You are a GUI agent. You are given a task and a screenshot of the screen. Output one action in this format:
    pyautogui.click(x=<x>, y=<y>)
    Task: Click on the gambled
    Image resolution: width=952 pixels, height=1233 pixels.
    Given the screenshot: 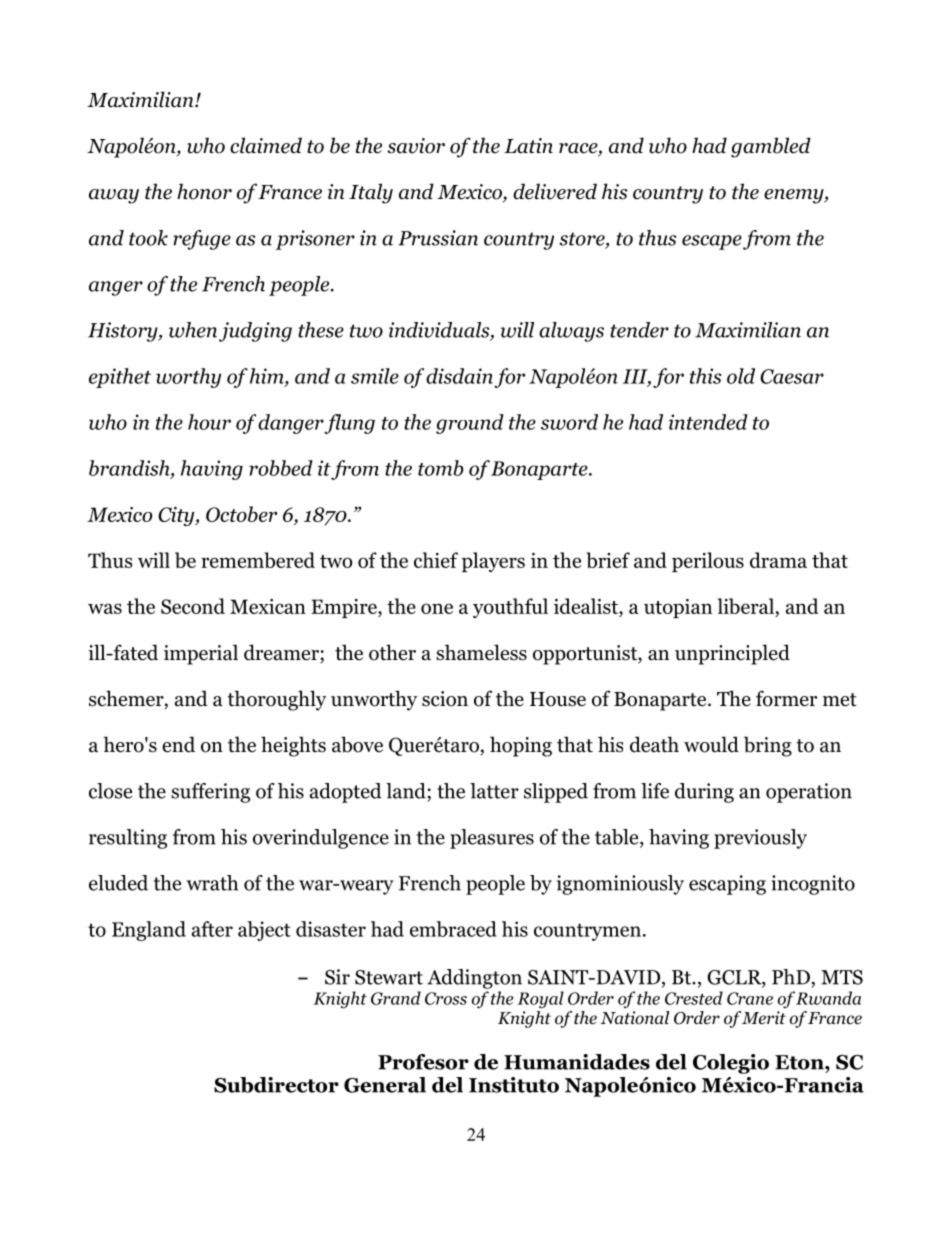 What is the action you would take?
    pyautogui.click(x=771, y=147)
